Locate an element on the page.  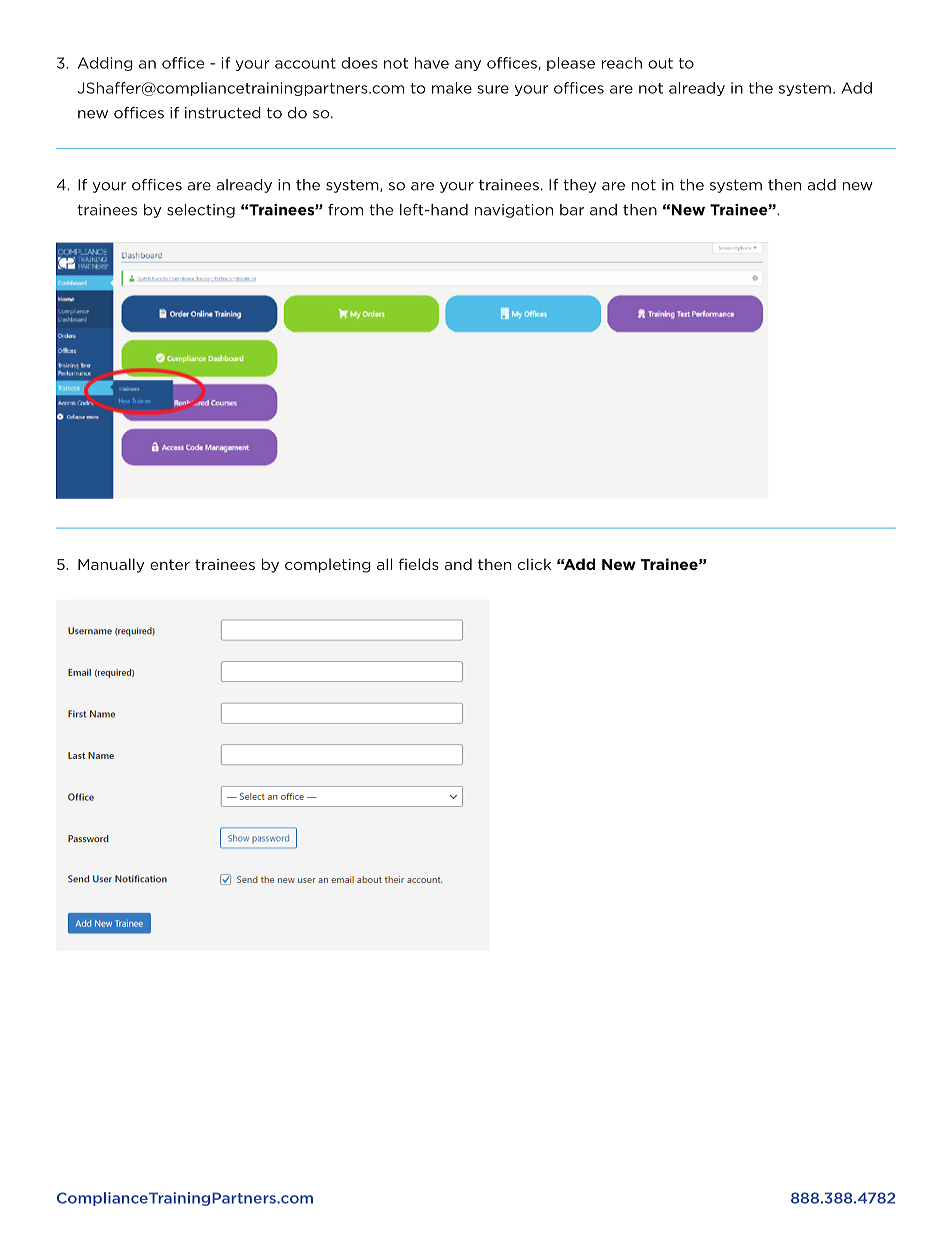
from is located at coordinates (345, 210).
